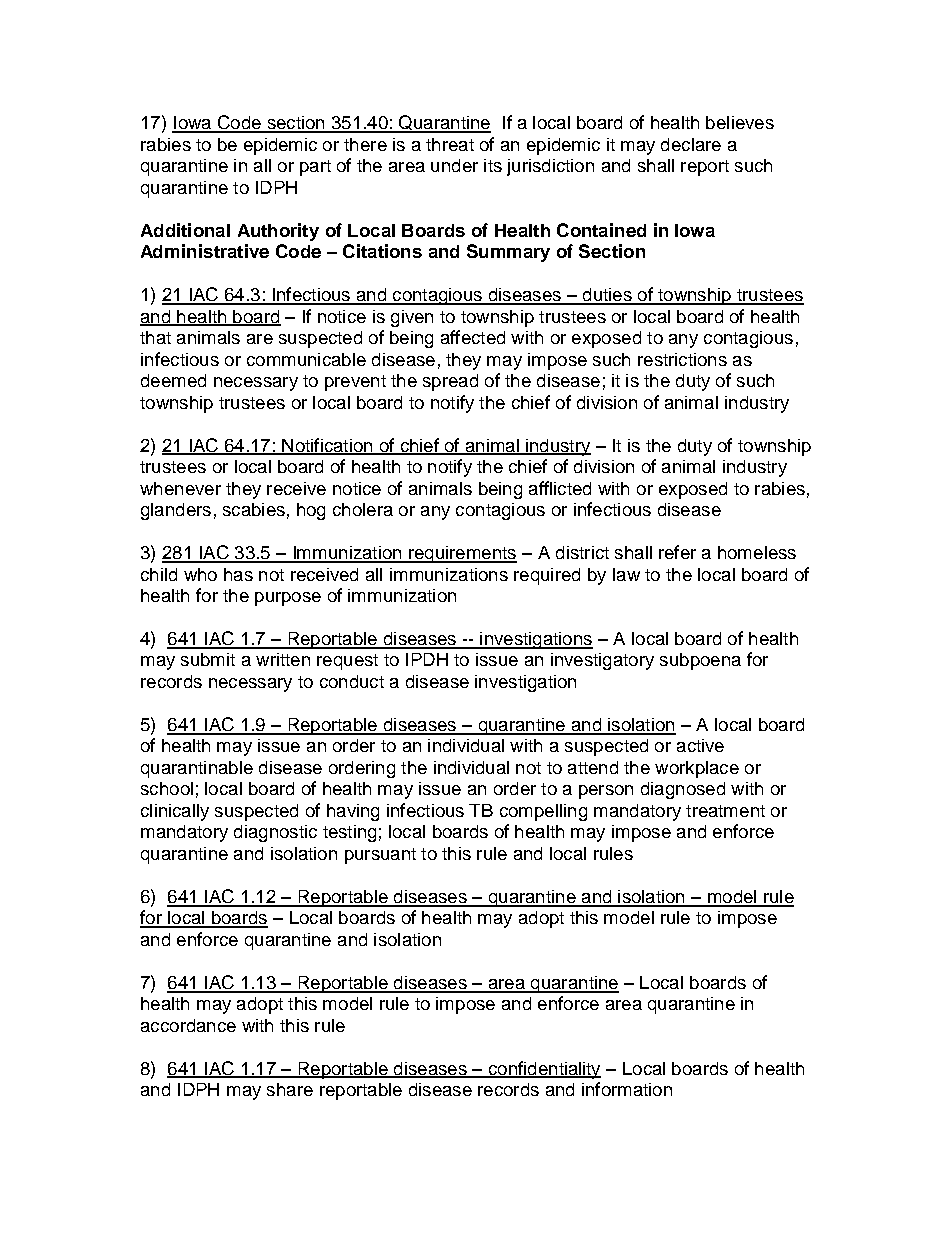 This screenshot has width=952, height=1233. What do you see at coordinates (315, 168) in the screenshot?
I see `part` at bounding box center [315, 168].
